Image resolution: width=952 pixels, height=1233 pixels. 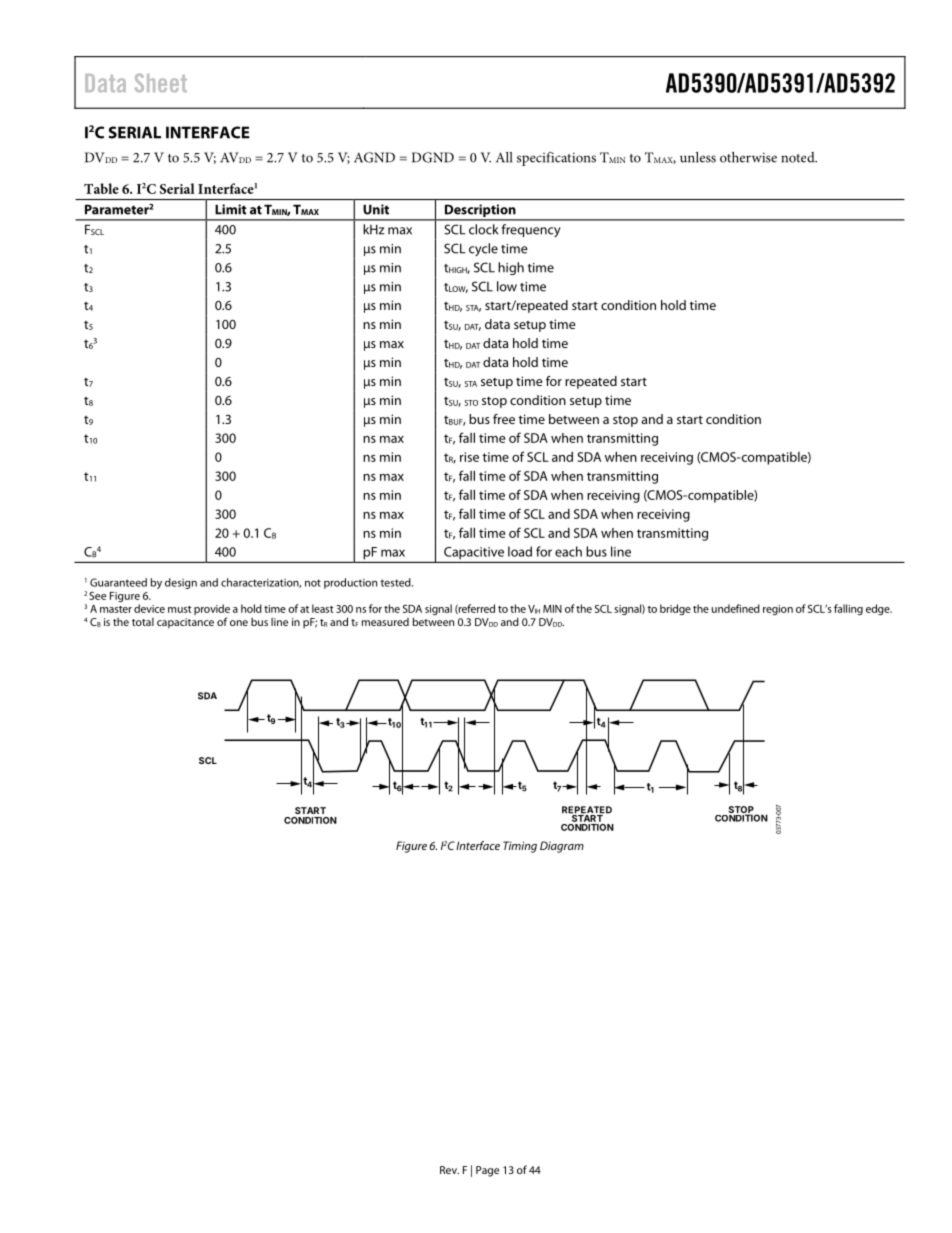 What do you see at coordinates (778, 610) in the screenshot?
I see `region` at bounding box center [778, 610].
